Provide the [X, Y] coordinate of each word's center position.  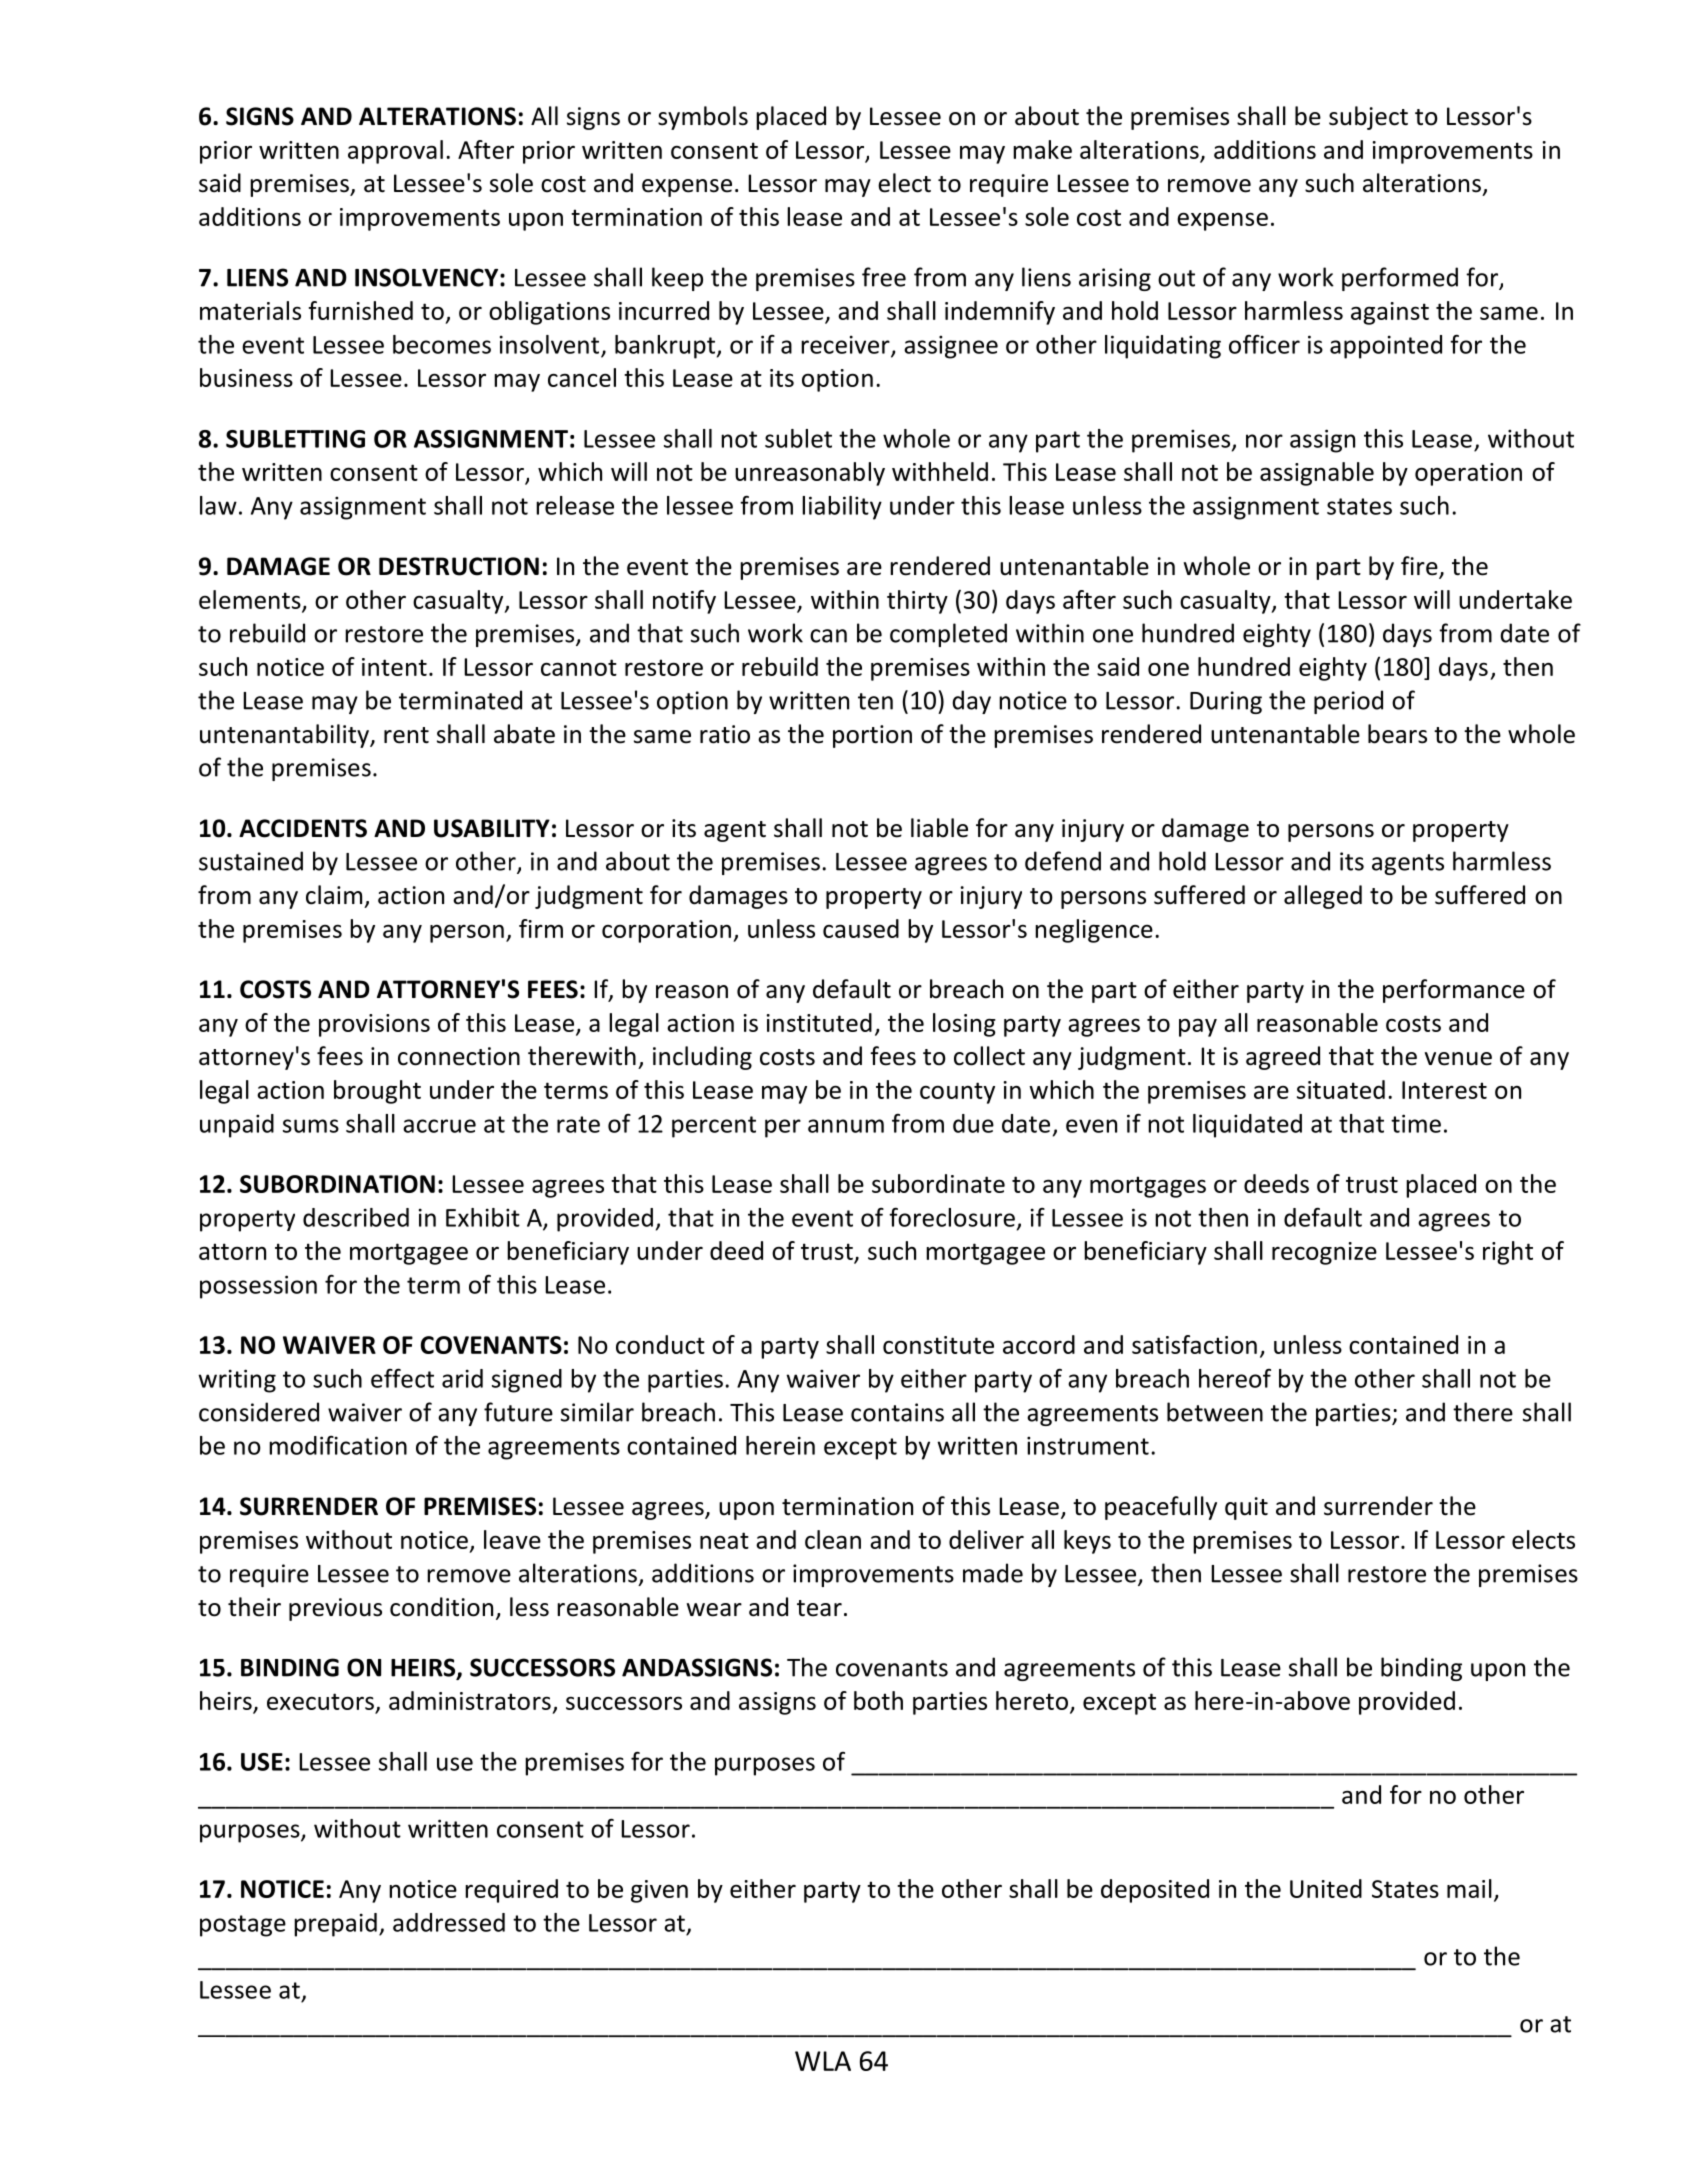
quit [1246, 1508]
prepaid [335, 1925]
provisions [374, 1025]
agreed [1283, 1058]
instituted [819, 1022]
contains [897, 1412]
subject [1368, 118]
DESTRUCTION [459, 566]
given [659, 1891]
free [884, 277]
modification [338, 1445]
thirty [917, 602]
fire [1420, 567]
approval [395, 152]
